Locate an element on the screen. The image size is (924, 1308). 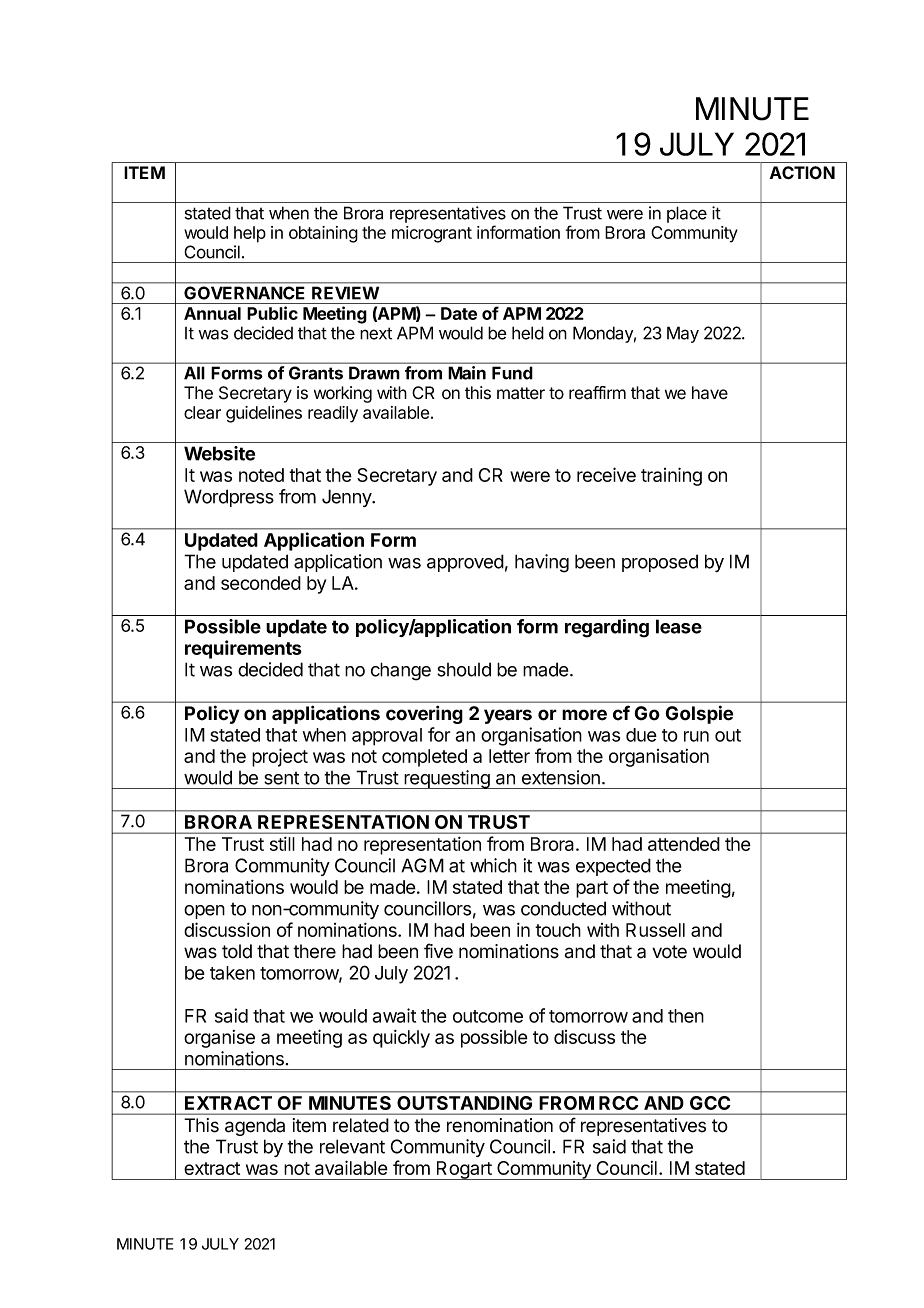
help is located at coordinates (250, 234).
